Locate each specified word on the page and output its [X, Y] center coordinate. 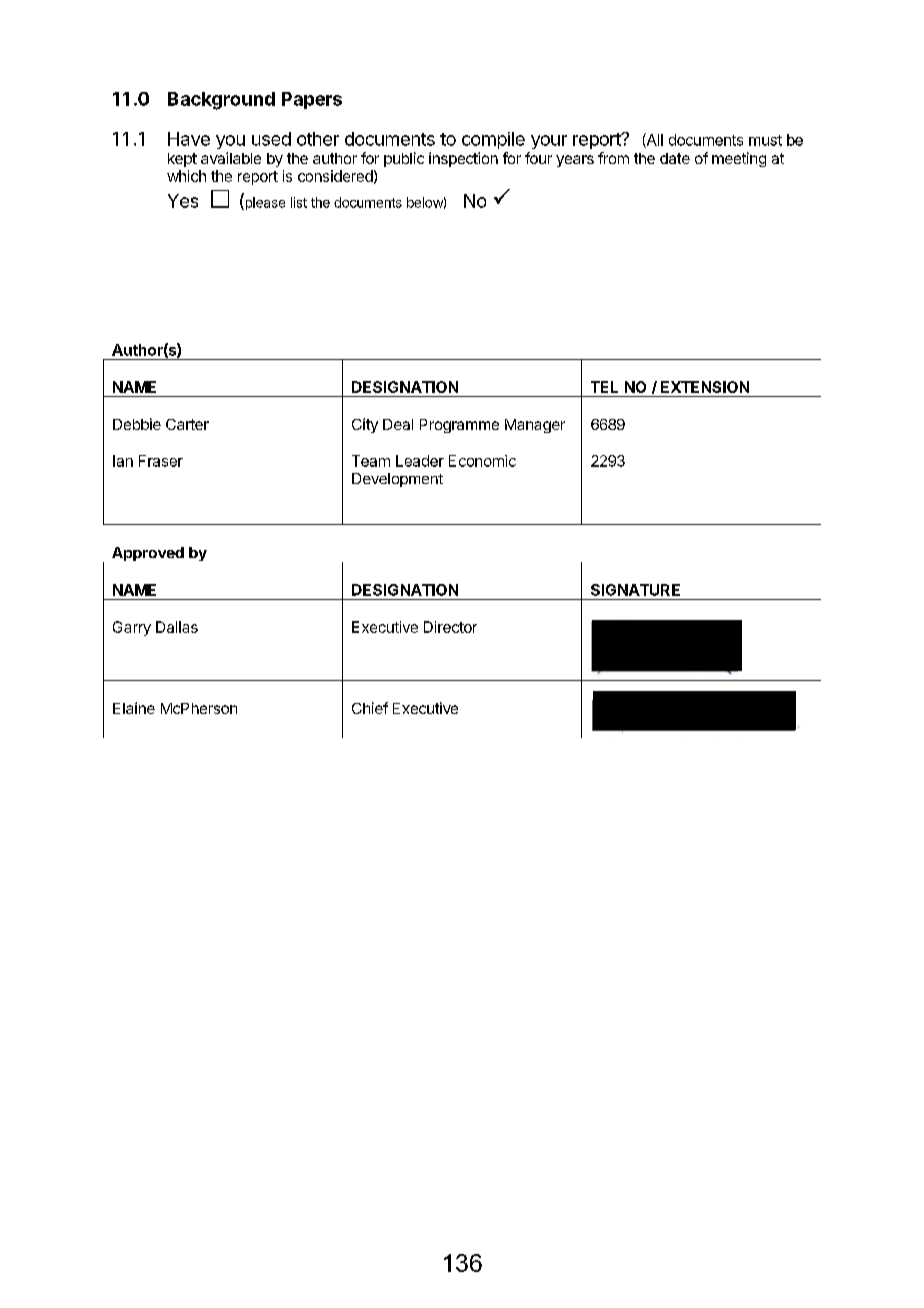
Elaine [134, 708]
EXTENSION [705, 387]
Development [397, 480]
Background [221, 101]
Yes [183, 201]
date [675, 158]
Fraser [161, 461]
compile [493, 140]
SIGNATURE [635, 590]
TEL [604, 387]
